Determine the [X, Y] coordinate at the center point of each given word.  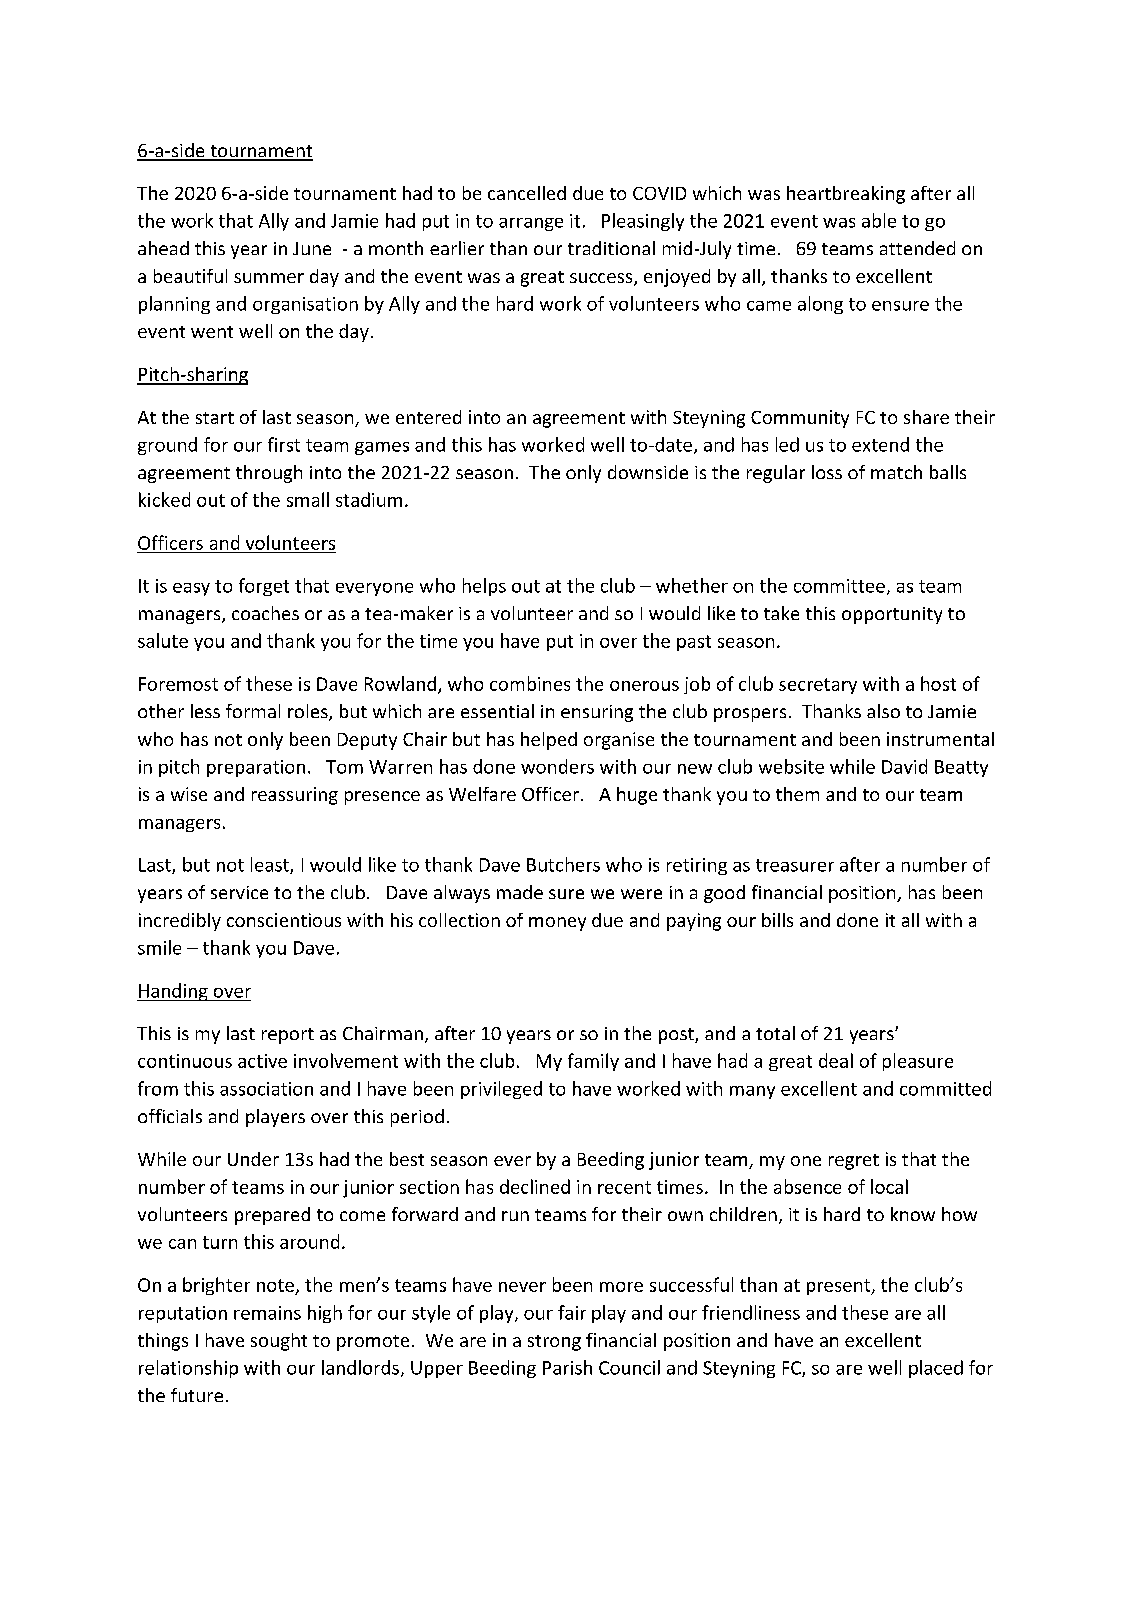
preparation [256, 768]
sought [279, 1342]
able [879, 220]
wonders [557, 766]
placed [936, 1369]
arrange [531, 224]
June [312, 248]
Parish [567, 1367]
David [904, 766]
